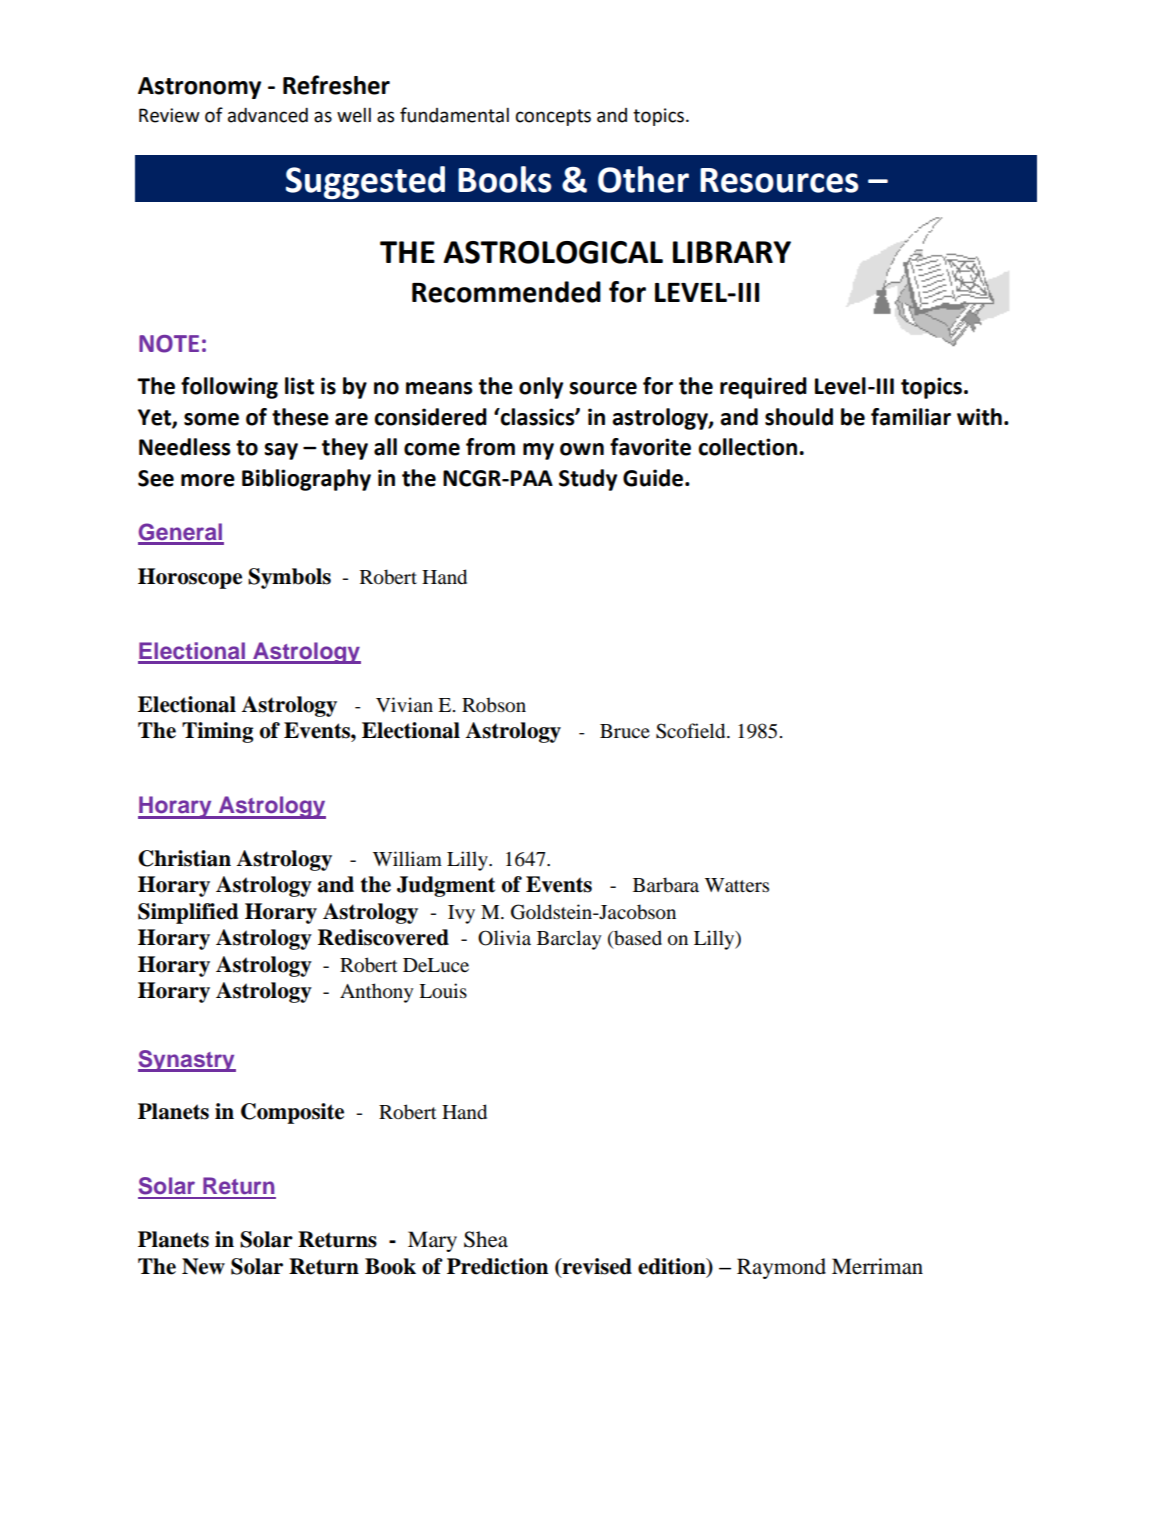 This image has height=1517, width=1172. Describe the element at coordinates (268, 115) in the image. I see `advanced` at that location.
